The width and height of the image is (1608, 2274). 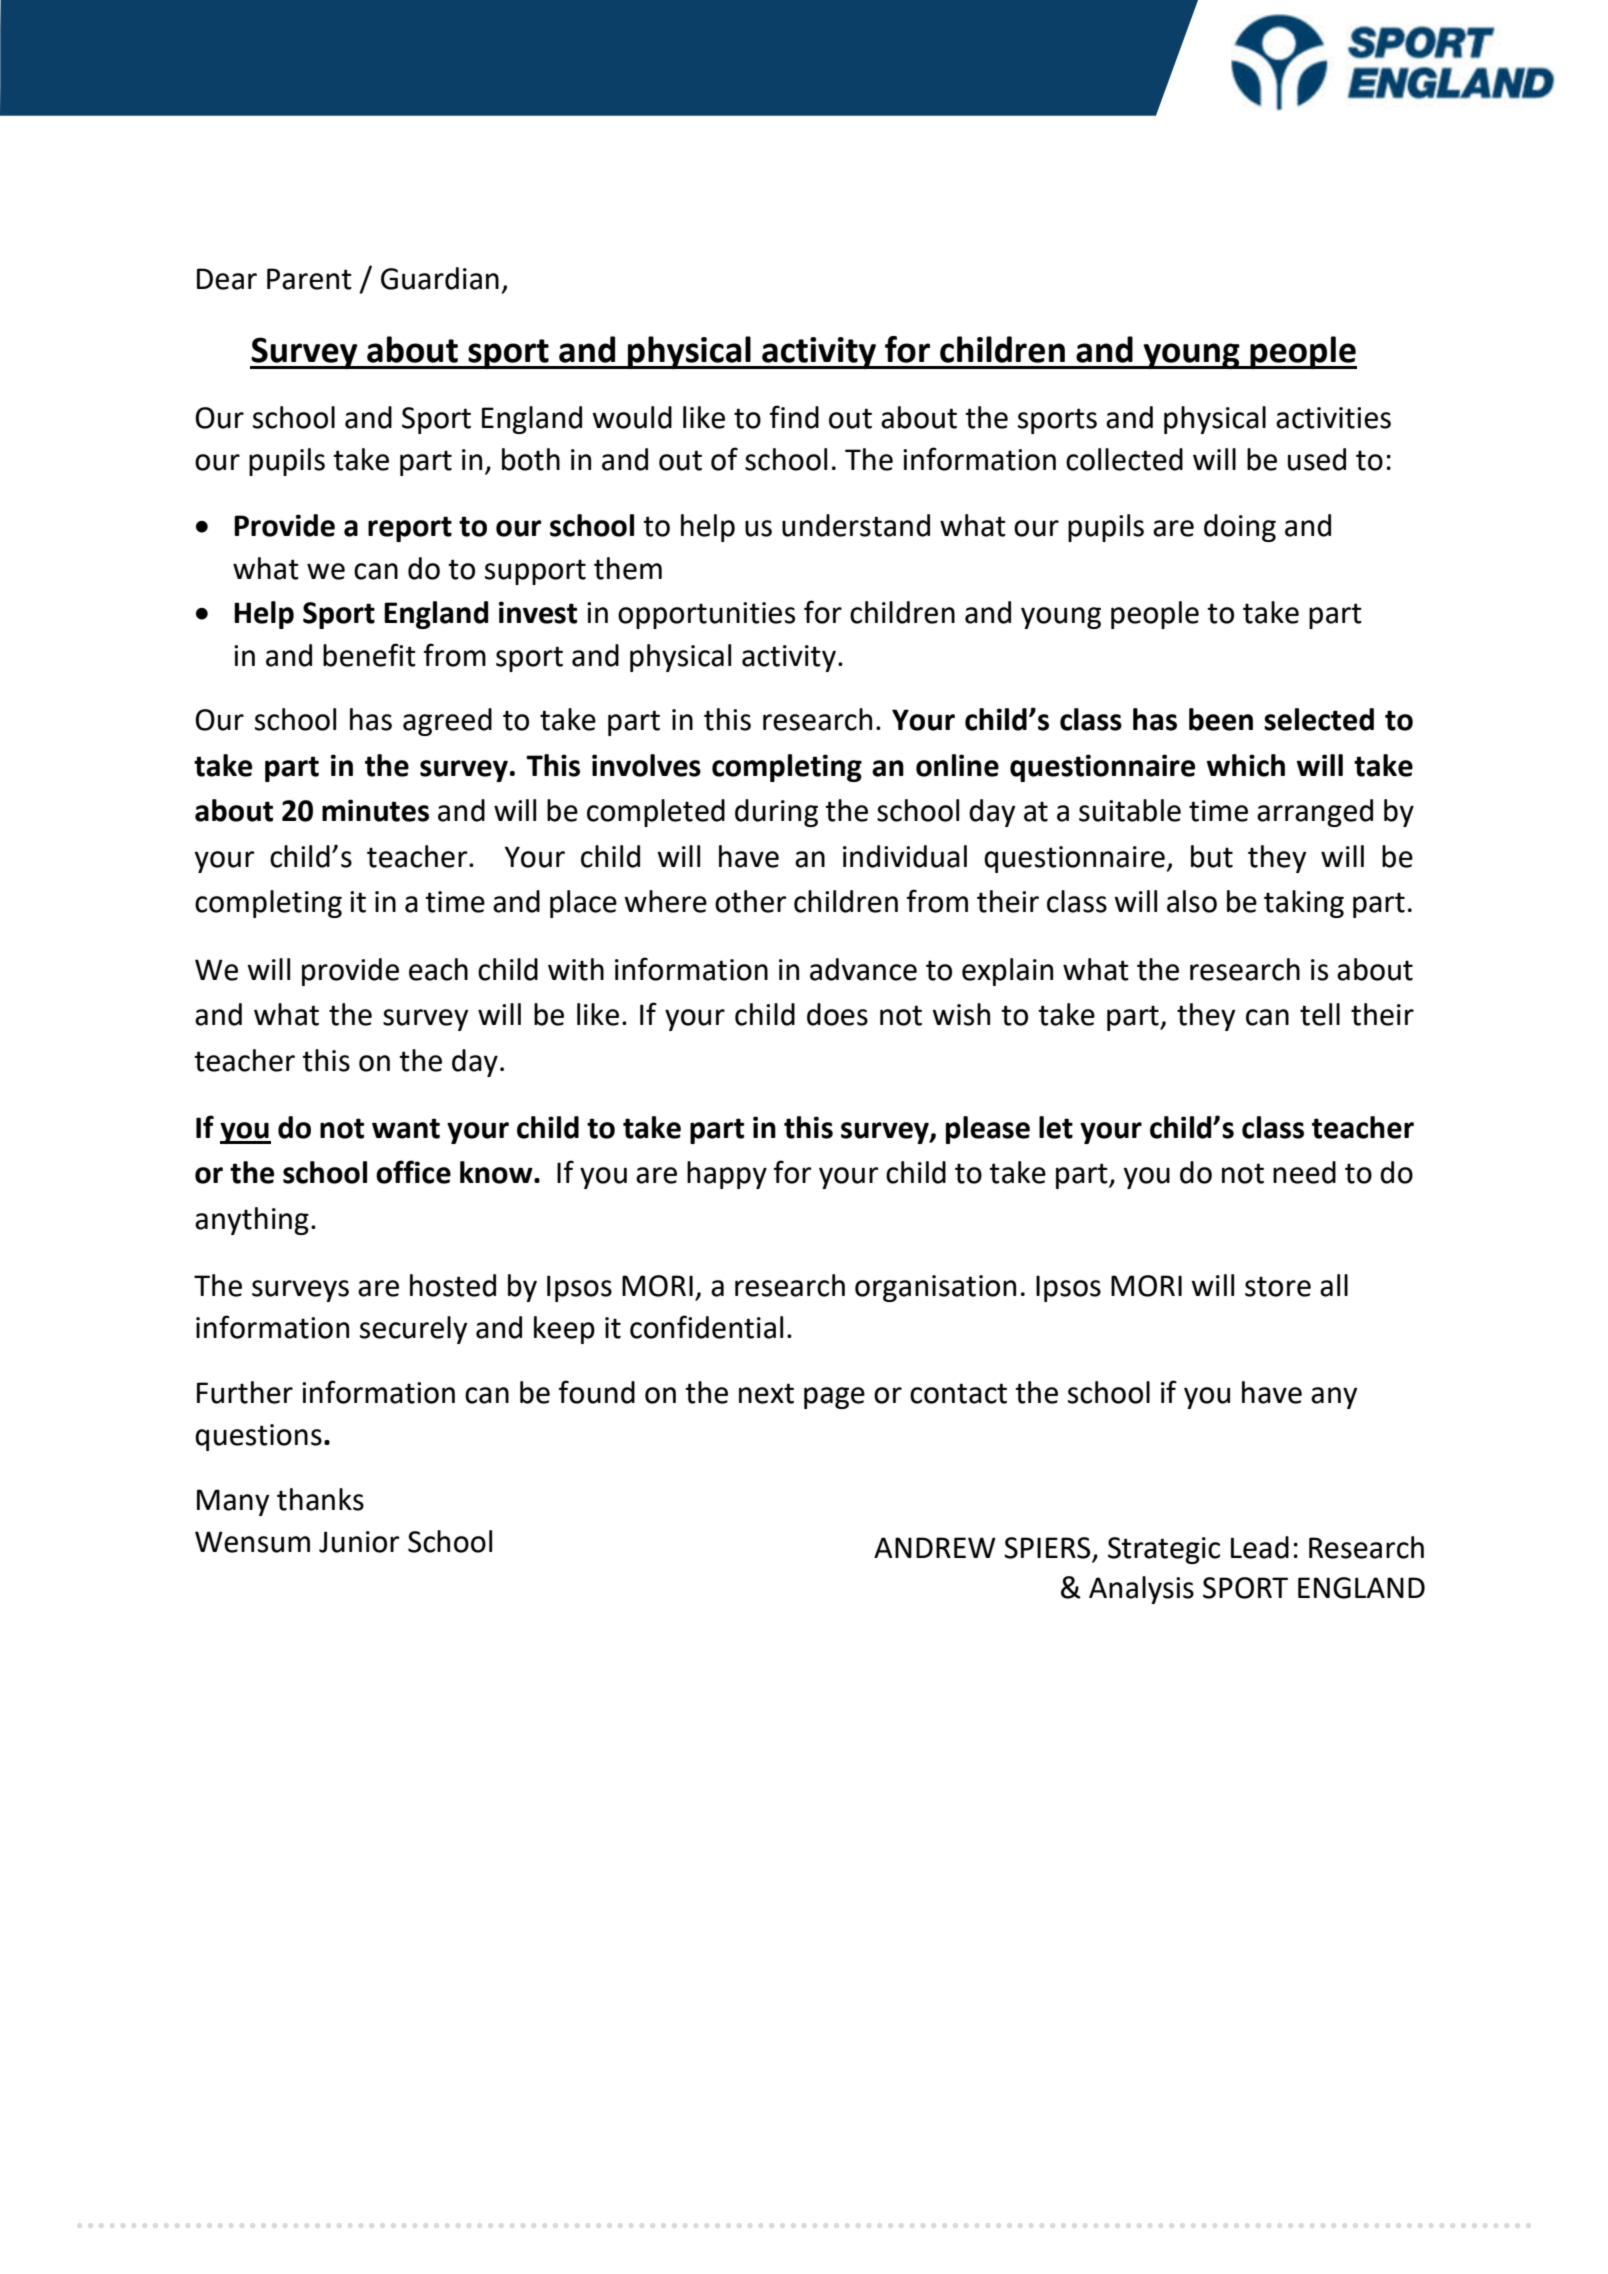 I want to click on other, so click(x=751, y=901).
